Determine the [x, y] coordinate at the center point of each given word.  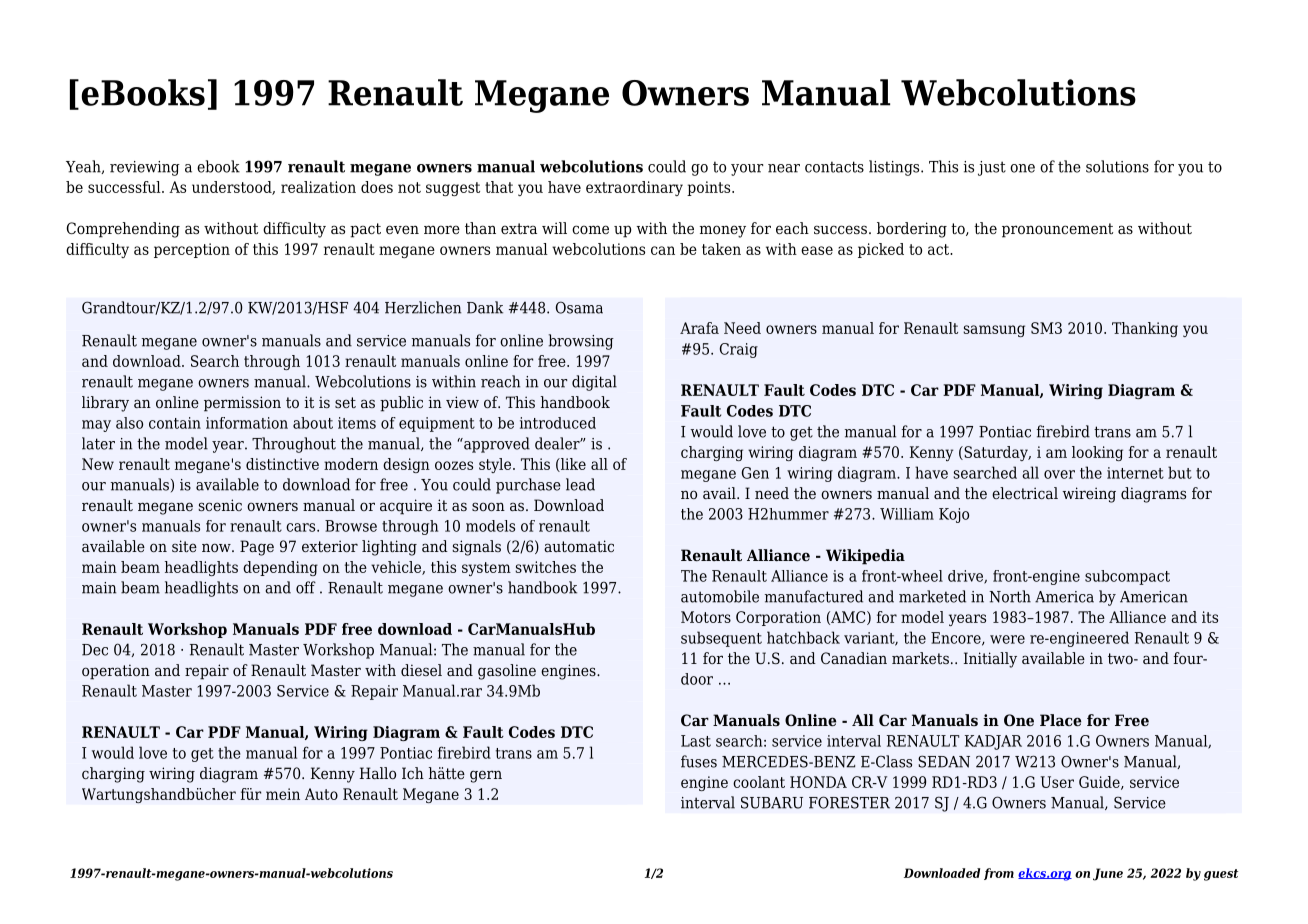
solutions [1117, 166]
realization [318, 187]
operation [116, 672]
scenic [220, 505]
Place [1060, 720]
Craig [739, 350]
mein [283, 794]
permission [242, 404]
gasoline [507, 672]
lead [580, 484]
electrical [1025, 493]
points [710, 188]
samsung [994, 331]
